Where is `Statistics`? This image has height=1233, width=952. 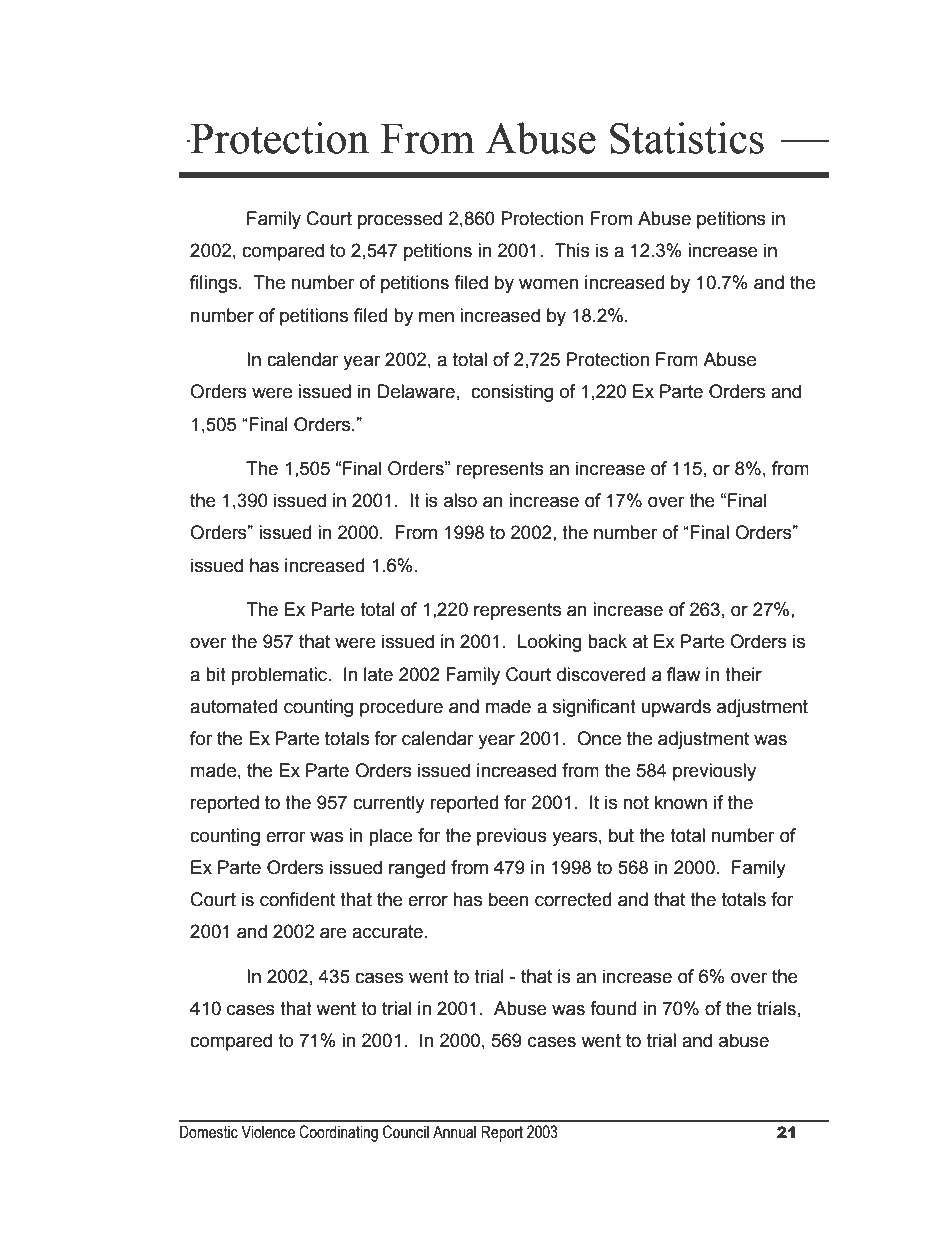
Statistics is located at coordinates (687, 138).
